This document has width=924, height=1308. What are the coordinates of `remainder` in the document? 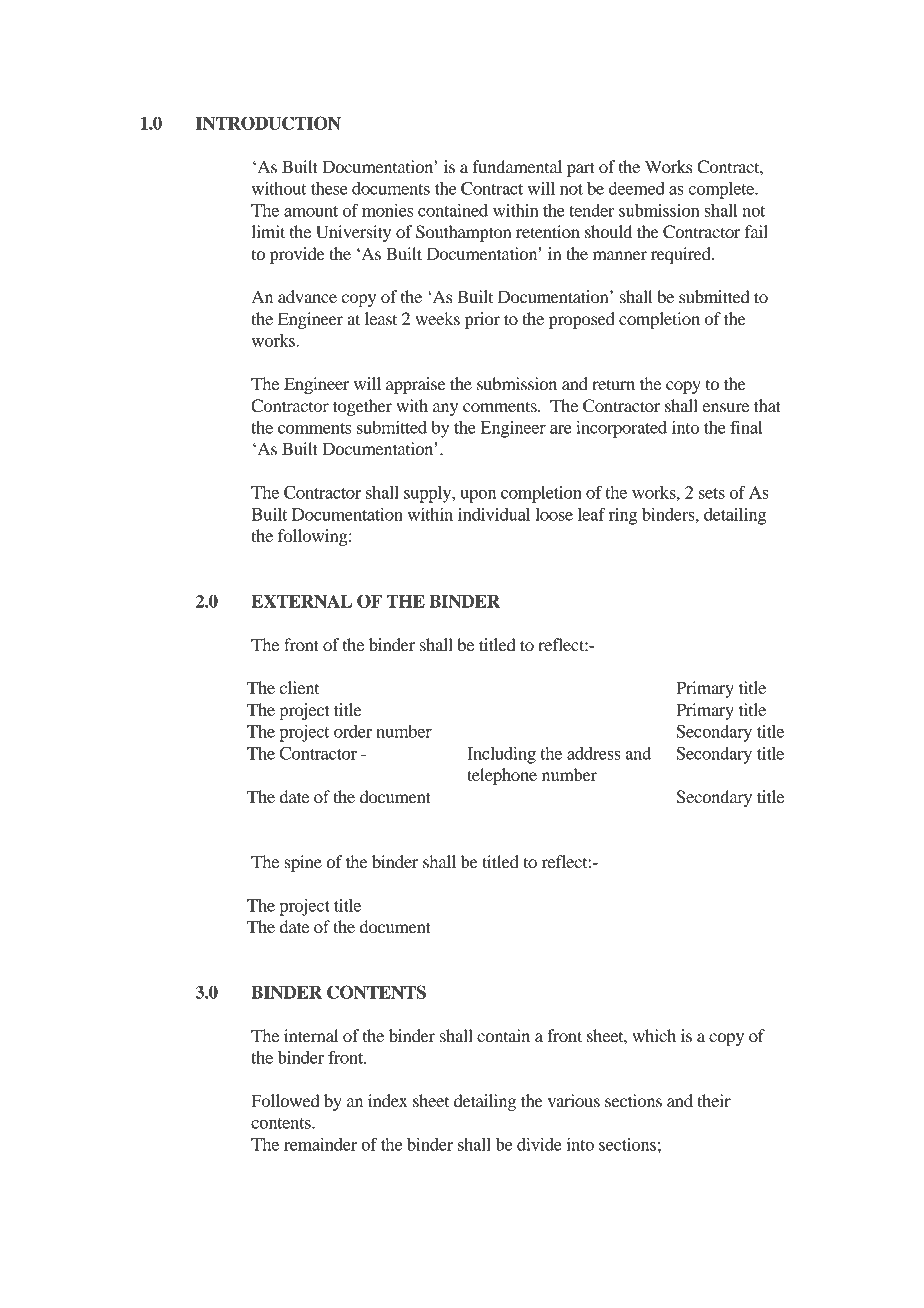 It's located at (320, 1144).
